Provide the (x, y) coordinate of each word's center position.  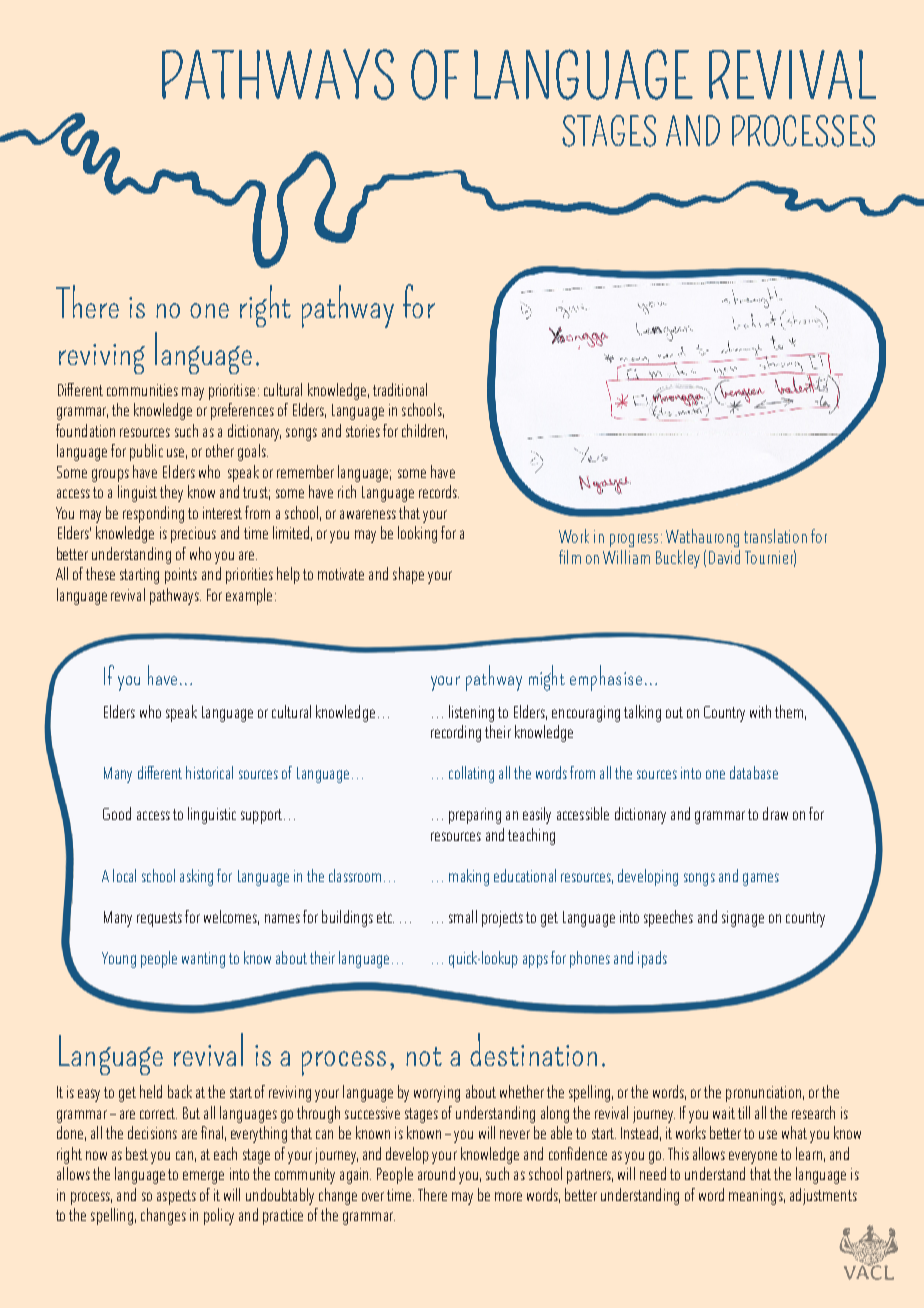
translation (775, 536)
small (463, 916)
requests (159, 919)
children (423, 430)
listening (471, 713)
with (760, 711)
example (249, 596)
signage (743, 919)
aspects (176, 1197)
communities (142, 390)
